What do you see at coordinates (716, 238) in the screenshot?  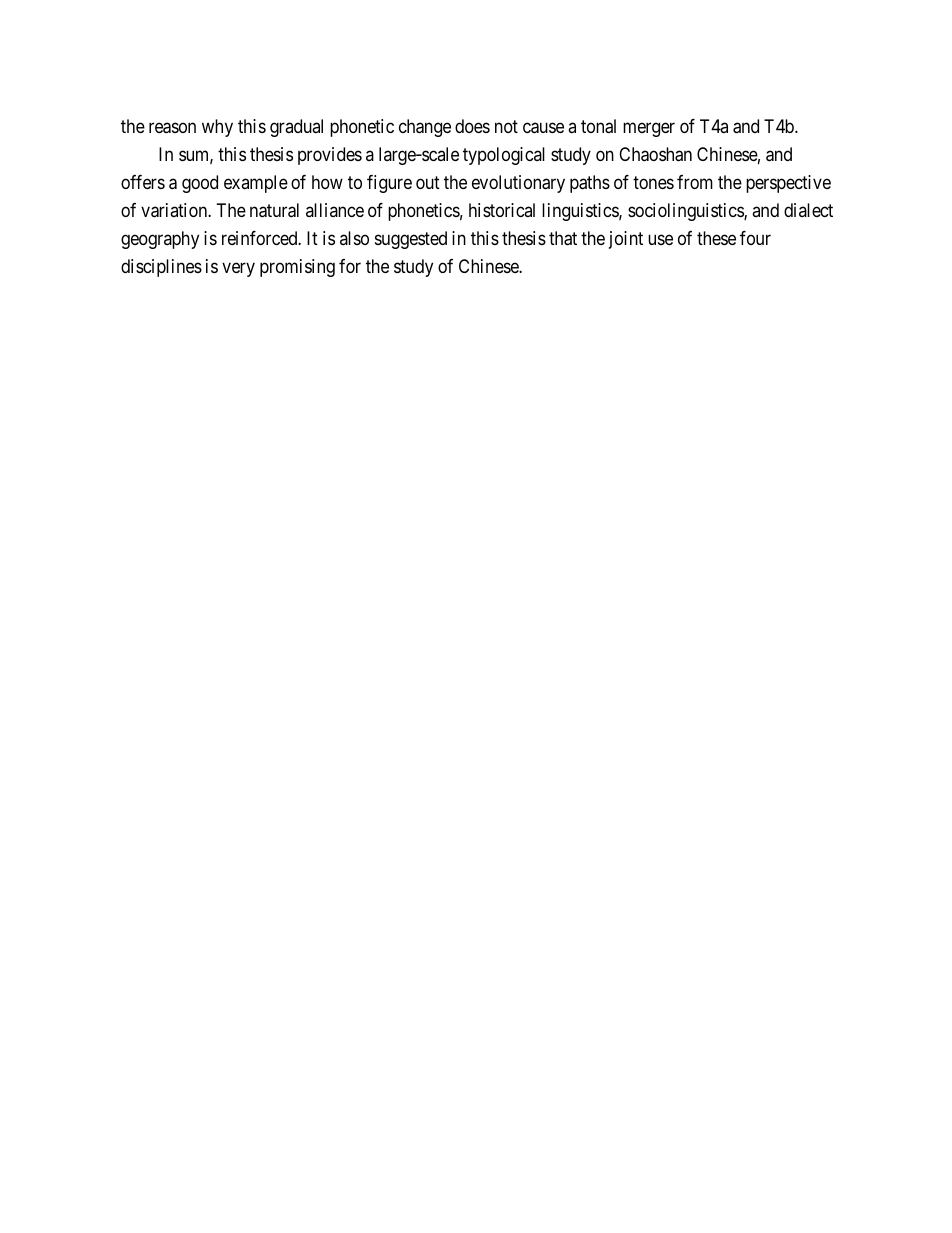 I see `these` at bounding box center [716, 238].
